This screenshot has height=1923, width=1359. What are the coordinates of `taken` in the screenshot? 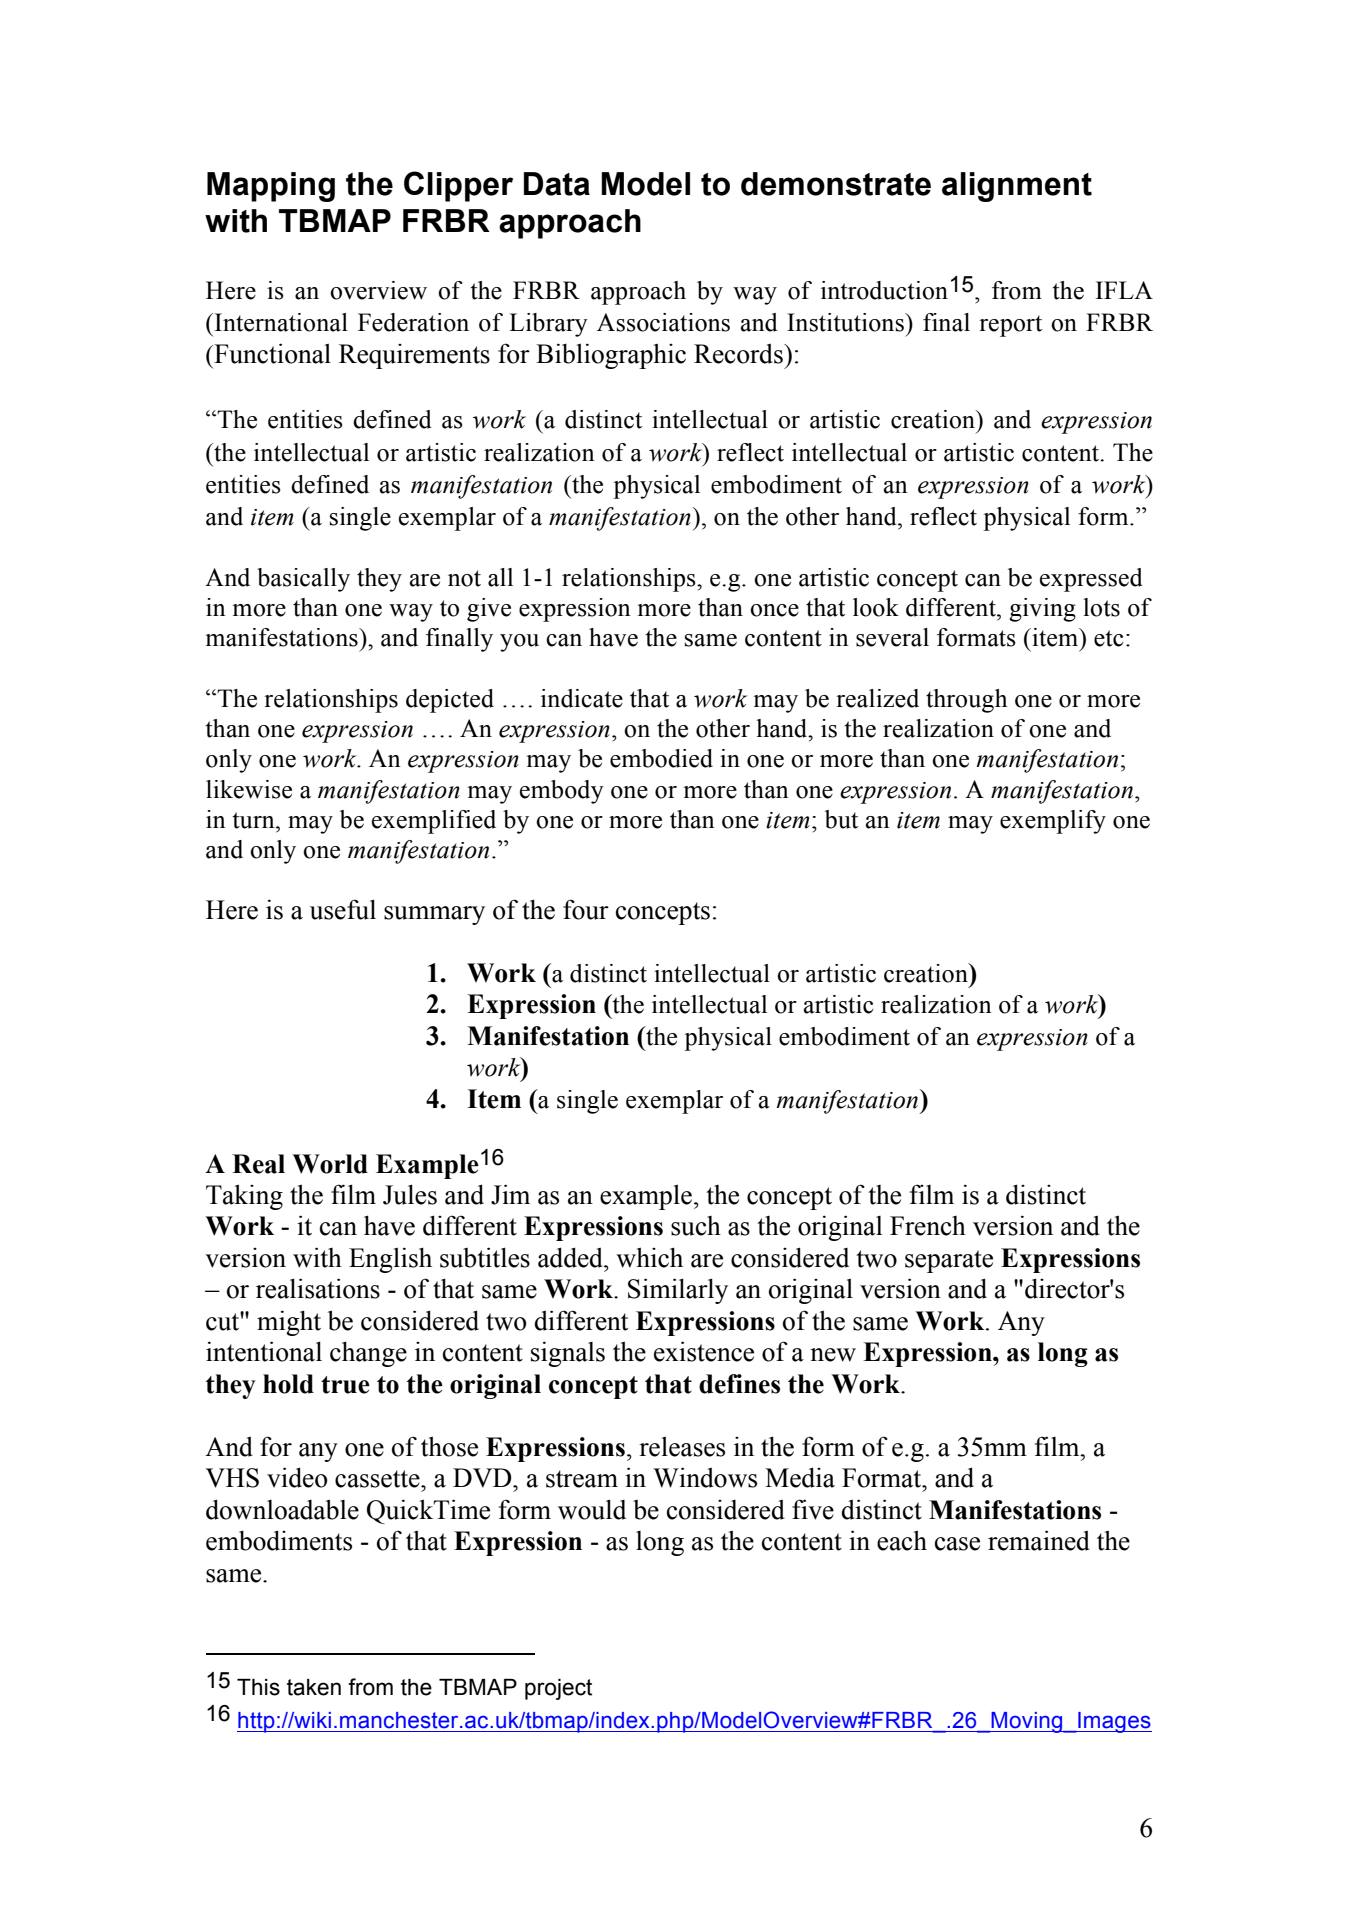 It's located at (314, 1687).
